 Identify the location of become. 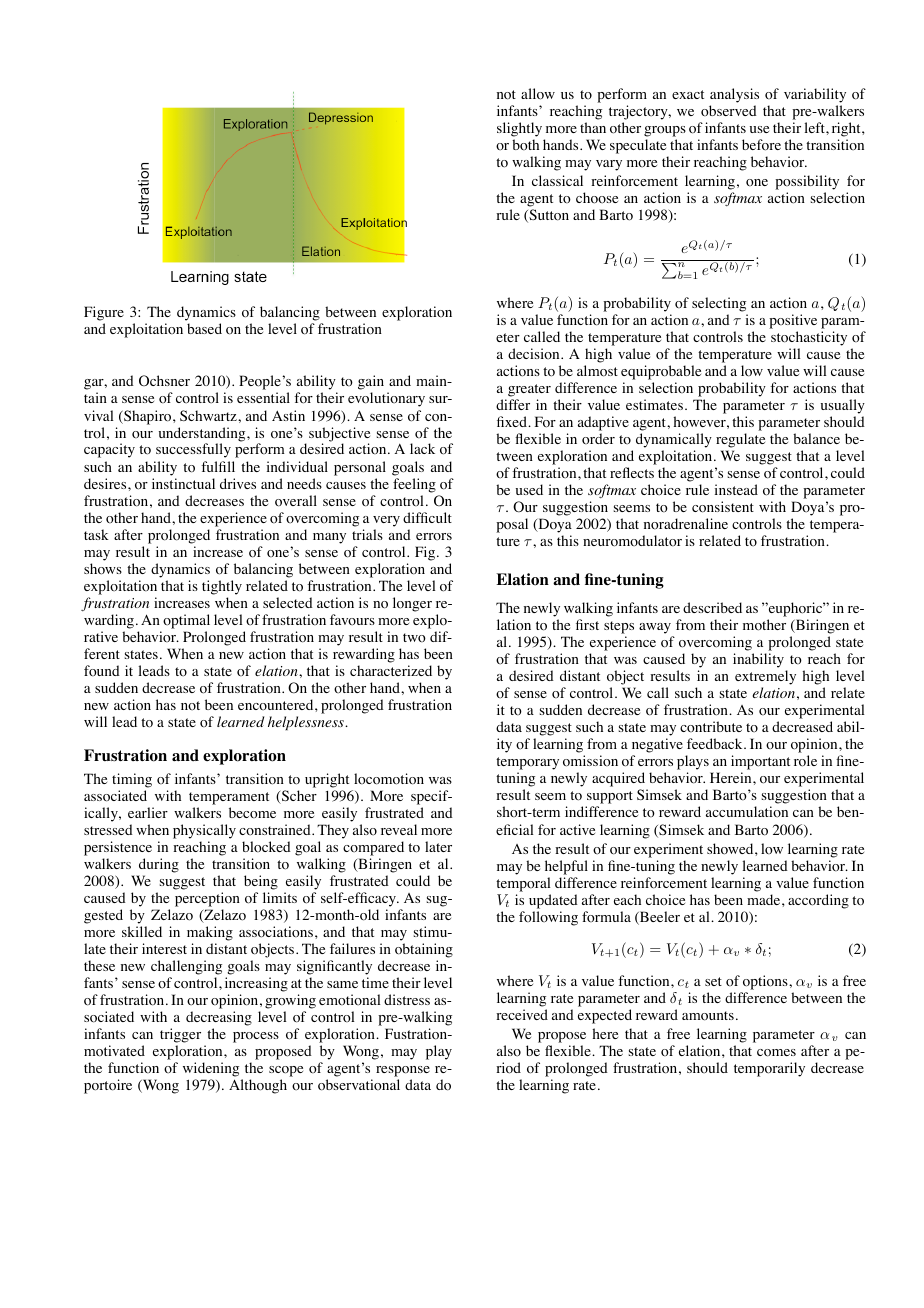
(252, 813).
